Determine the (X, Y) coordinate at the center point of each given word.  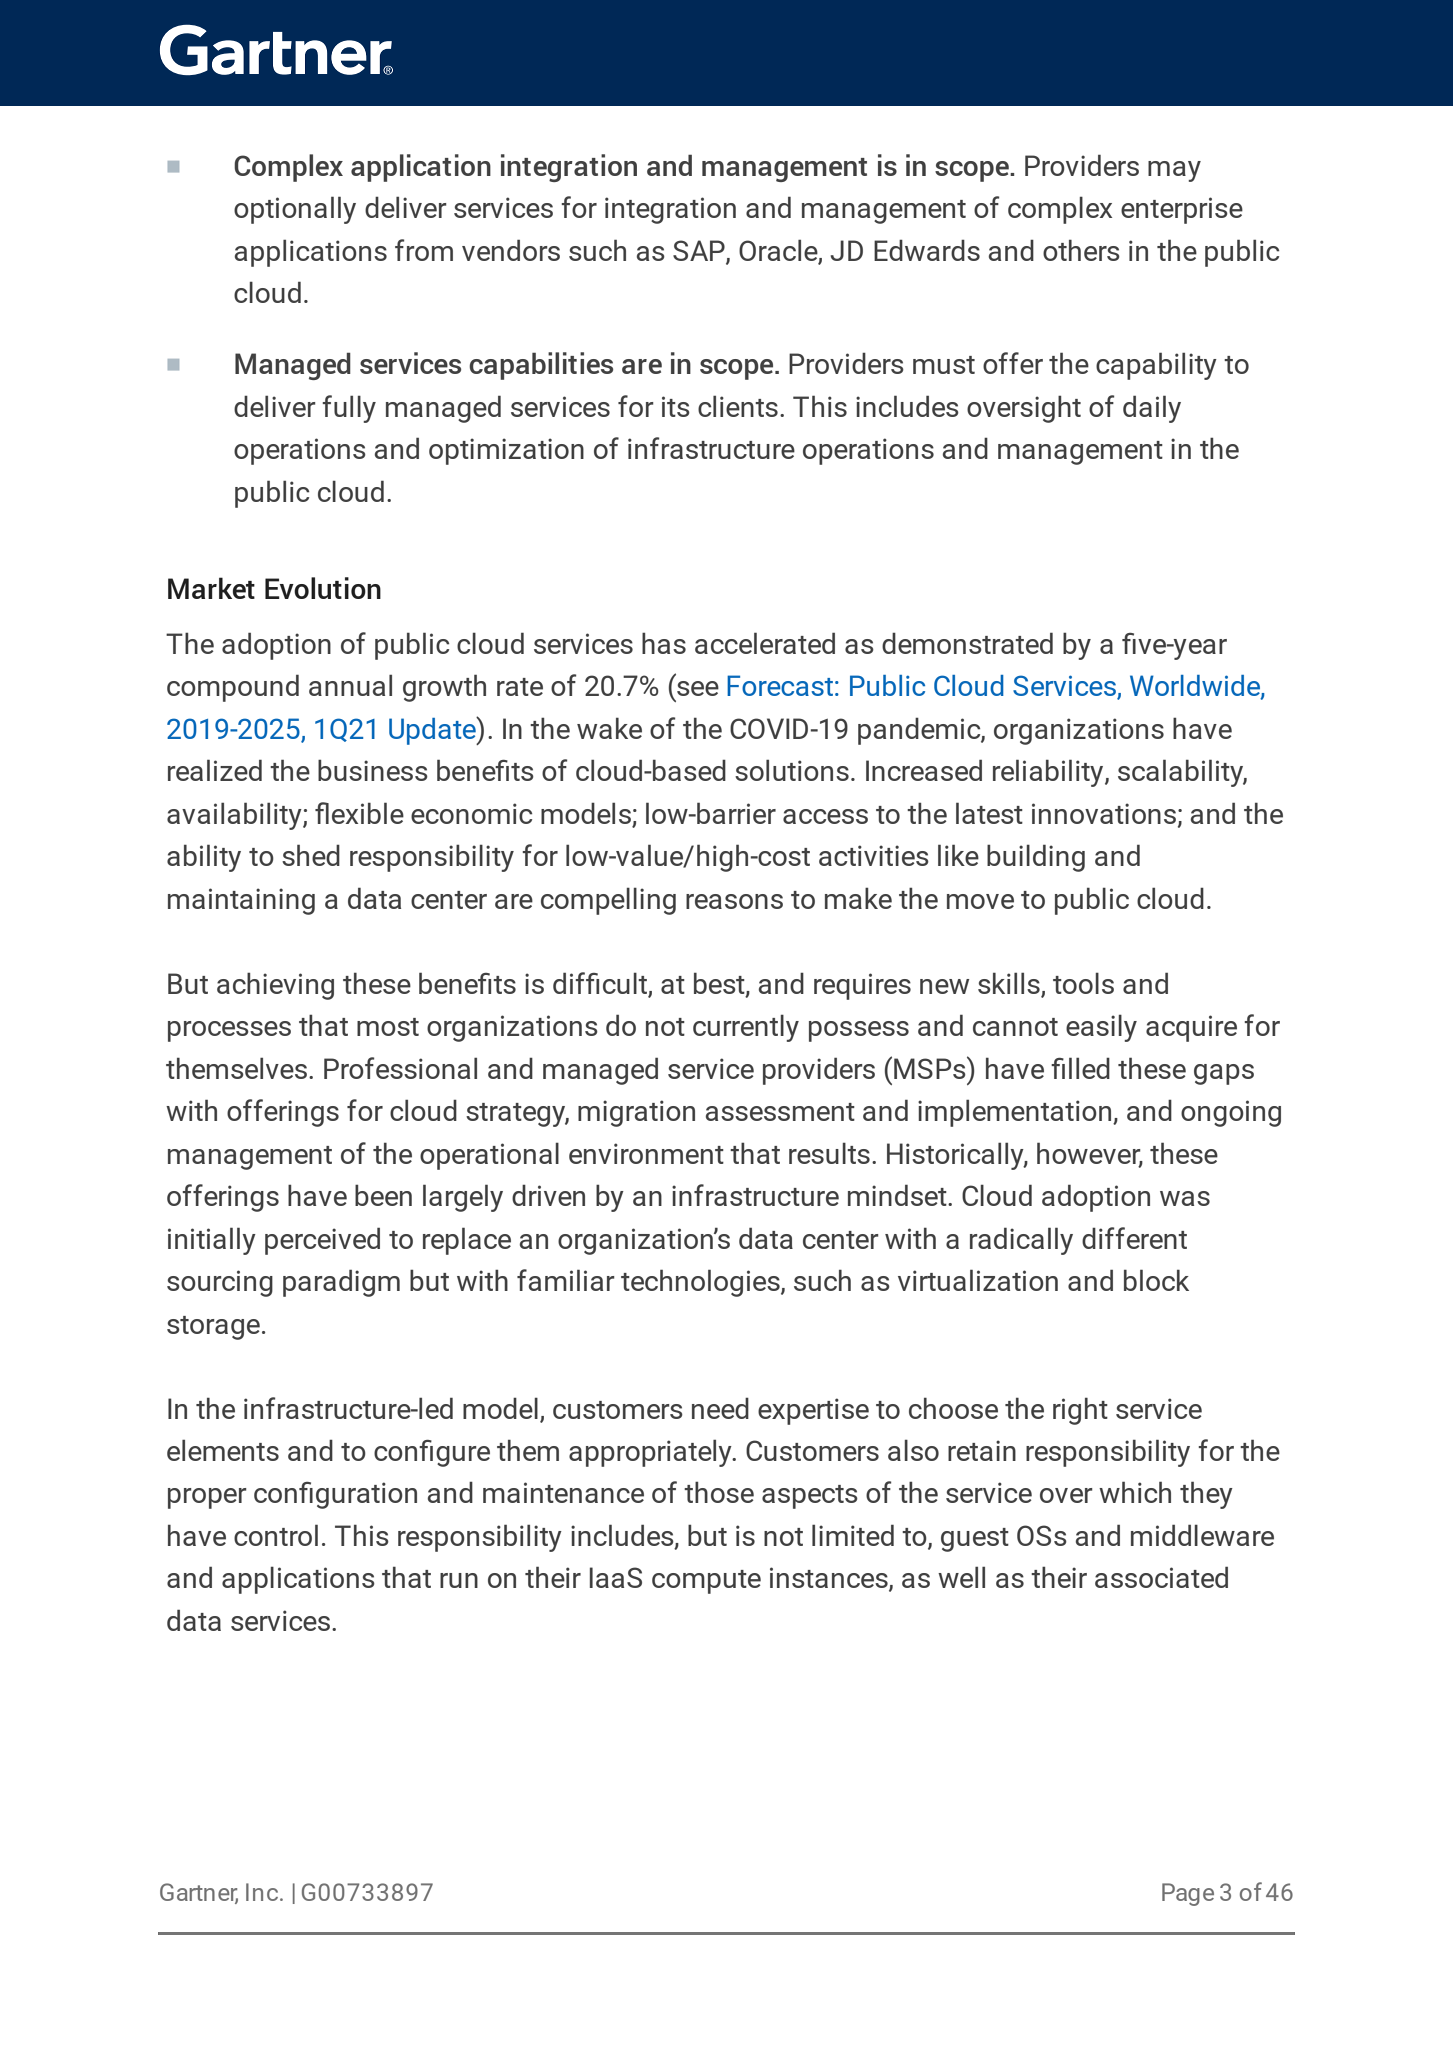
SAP (700, 252)
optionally (295, 210)
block (1156, 1280)
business (373, 770)
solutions (792, 770)
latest (989, 813)
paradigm (341, 1283)
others (1081, 250)
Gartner (199, 1893)
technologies (701, 1283)
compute (706, 1582)
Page (1188, 1894)
